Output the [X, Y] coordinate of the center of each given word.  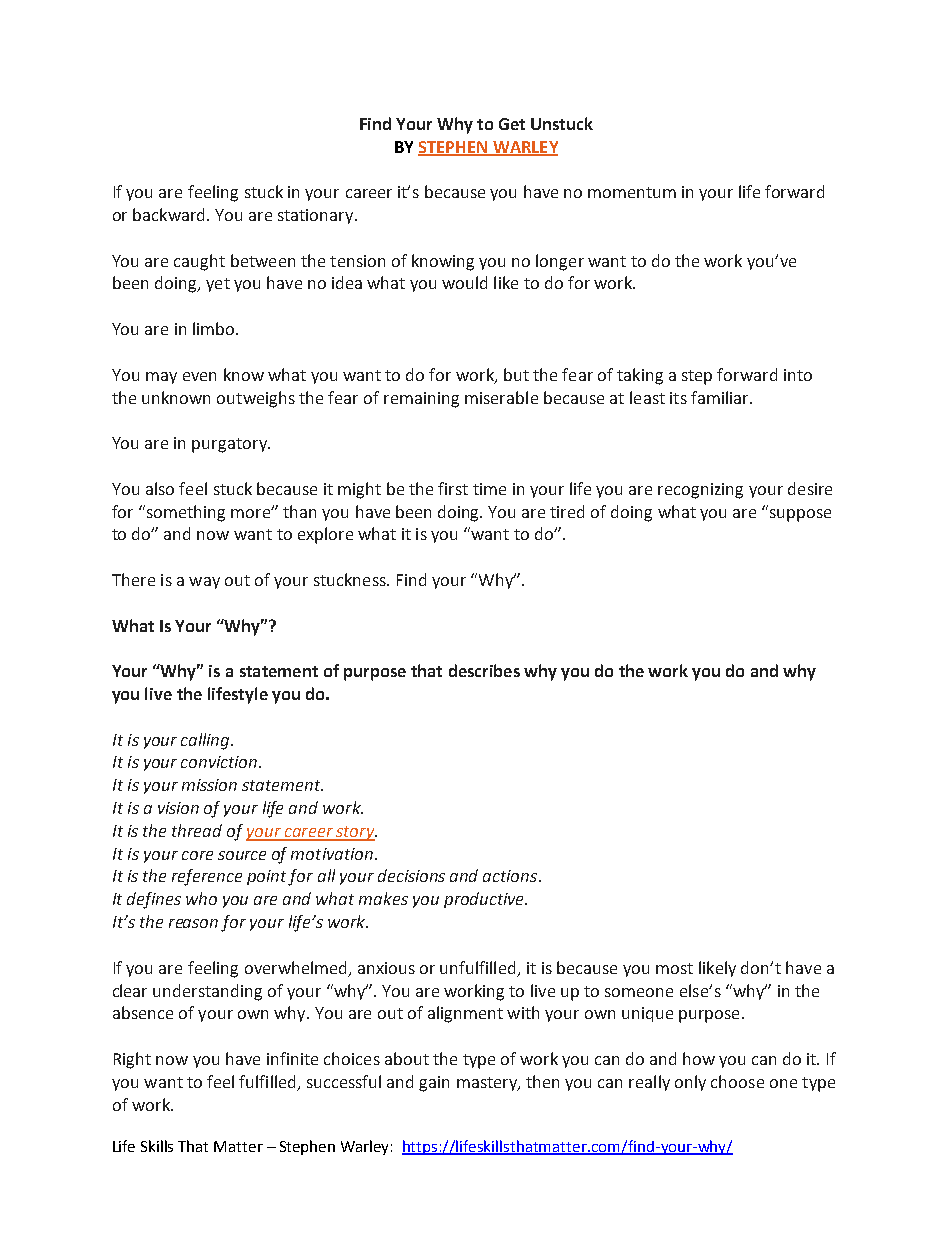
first [453, 488]
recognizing [700, 491]
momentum [632, 192]
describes [484, 670]
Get [512, 124]
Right [132, 1060]
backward [168, 214]
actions [511, 876]
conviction [220, 762]
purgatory [230, 445]
